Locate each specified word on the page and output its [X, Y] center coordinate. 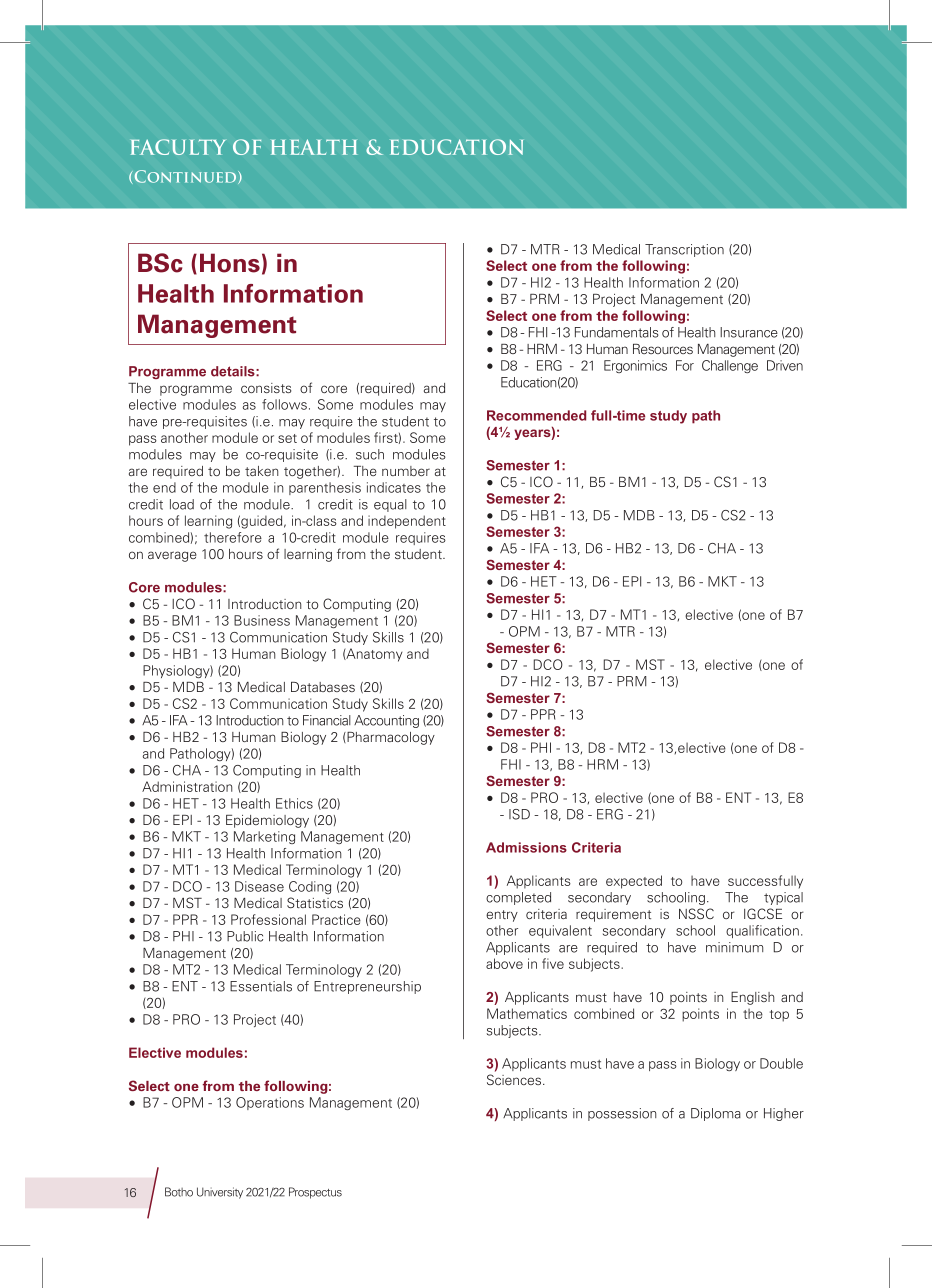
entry [502, 916]
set [287, 438]
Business [262, 620]
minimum [734, 947]
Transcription [684, 250]
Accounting [386, 721]
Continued [185, 177]
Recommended [536, 415]
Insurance [749, 332]
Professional [268, 919]
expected [634, 882]
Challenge [730, 366]
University [220, 1193]
